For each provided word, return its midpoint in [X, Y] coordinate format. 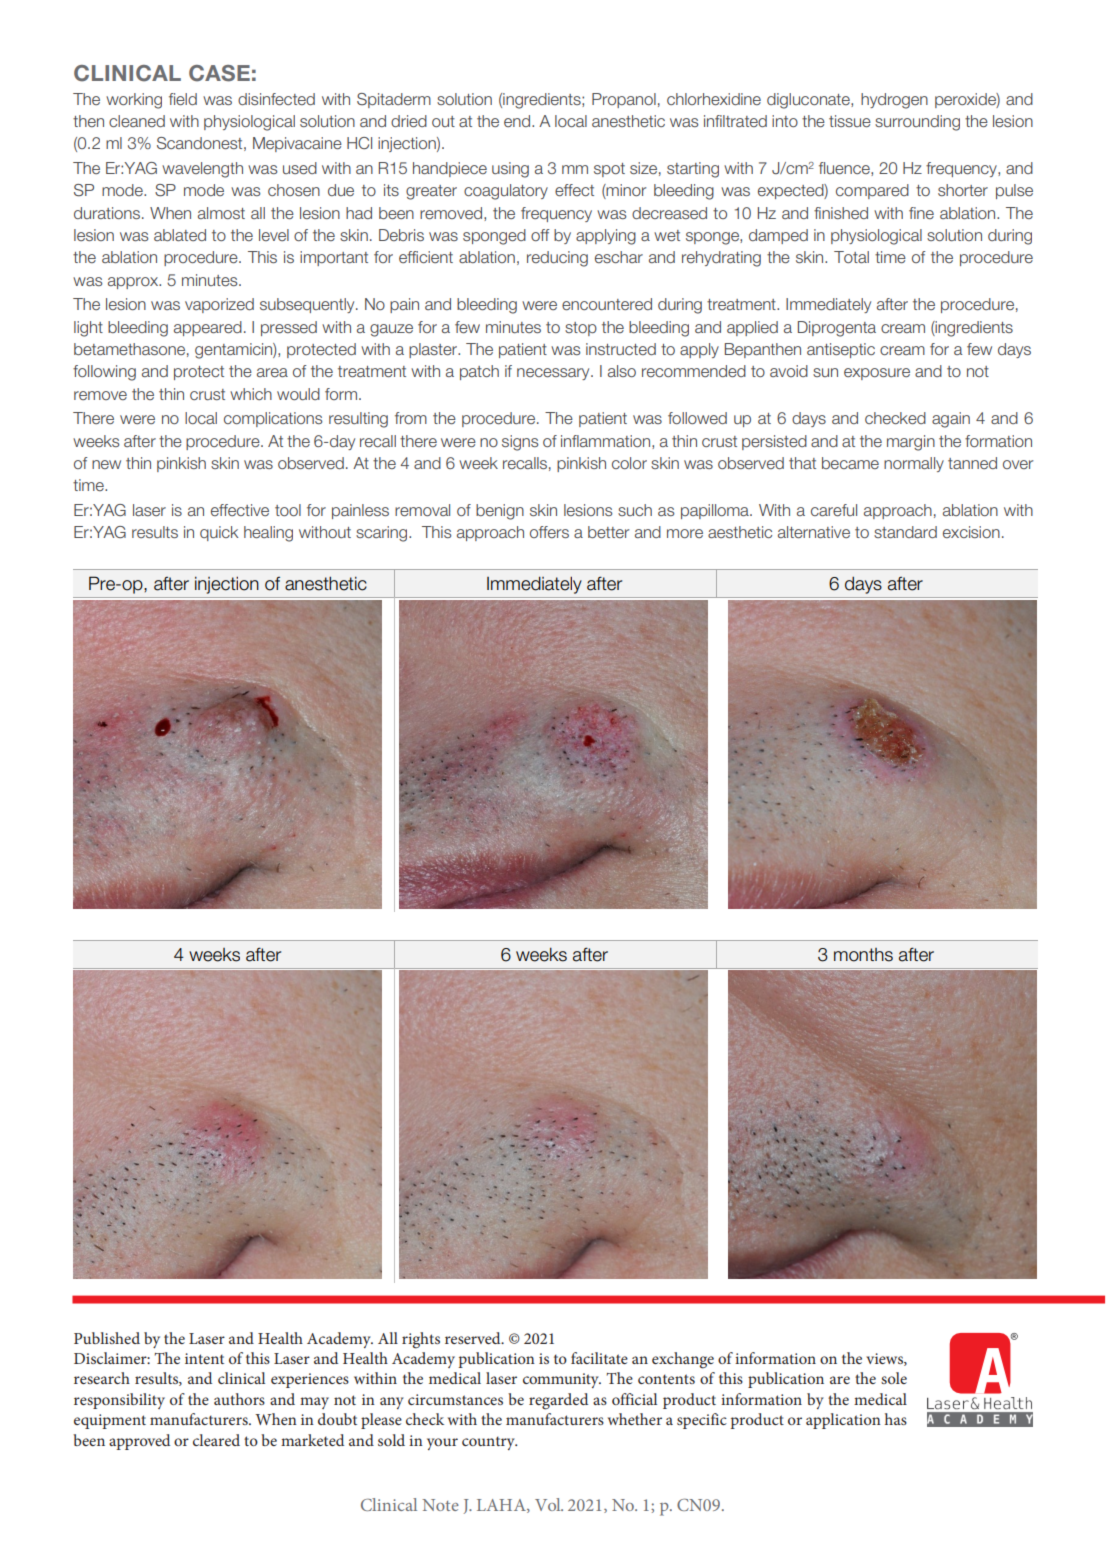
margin [911, 443]
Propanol [624, 100]
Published [107, 1338]
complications [273, 419]
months [863, 955]
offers [549, 532]
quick [219, 533]
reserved [474, 1338]
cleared [216, 1440]
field [183, 99]
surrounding [917, 123]
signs [520, 443]
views [885, 1359]
